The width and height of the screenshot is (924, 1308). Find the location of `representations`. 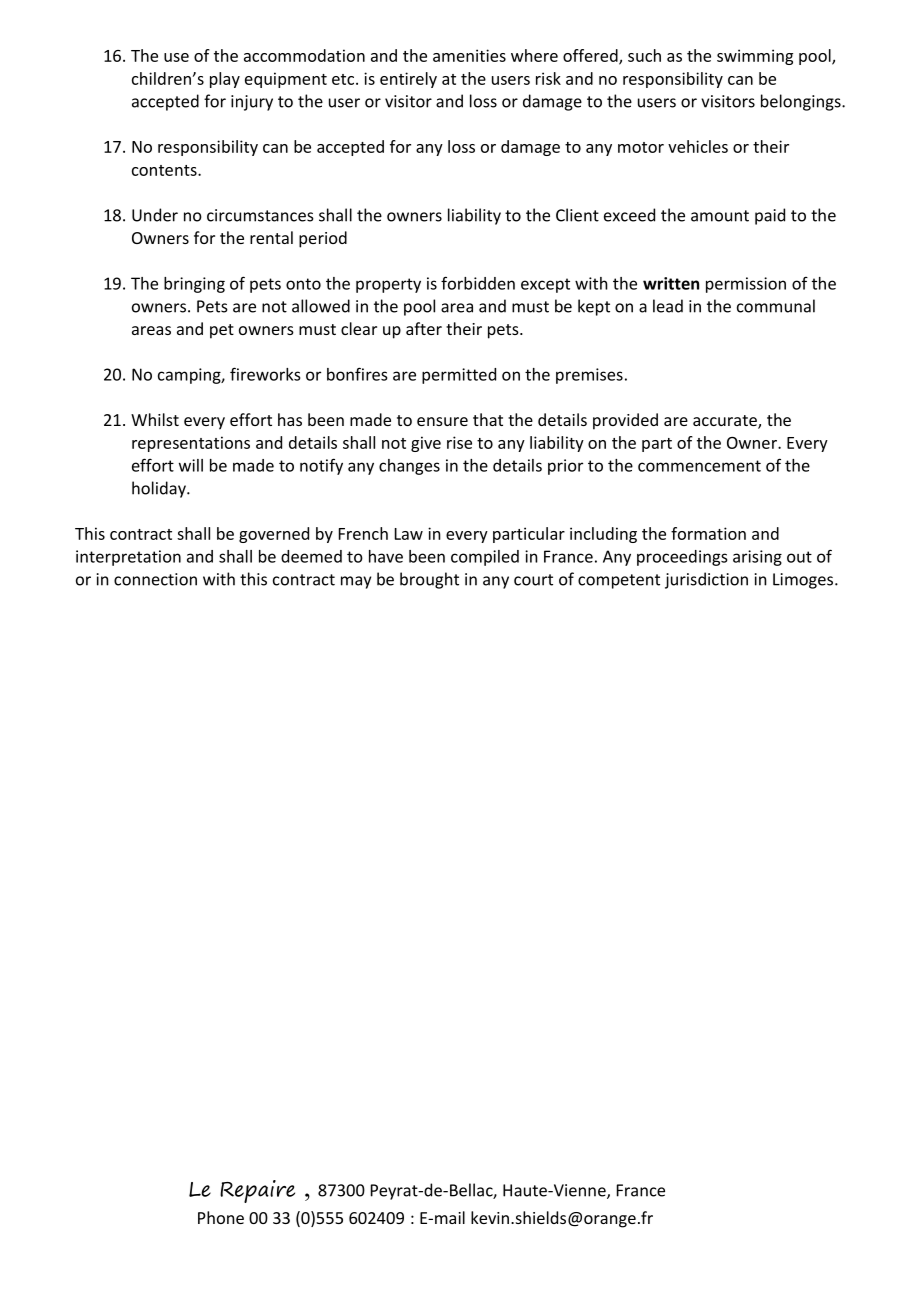

representations is located at coordinates (191, 444).
